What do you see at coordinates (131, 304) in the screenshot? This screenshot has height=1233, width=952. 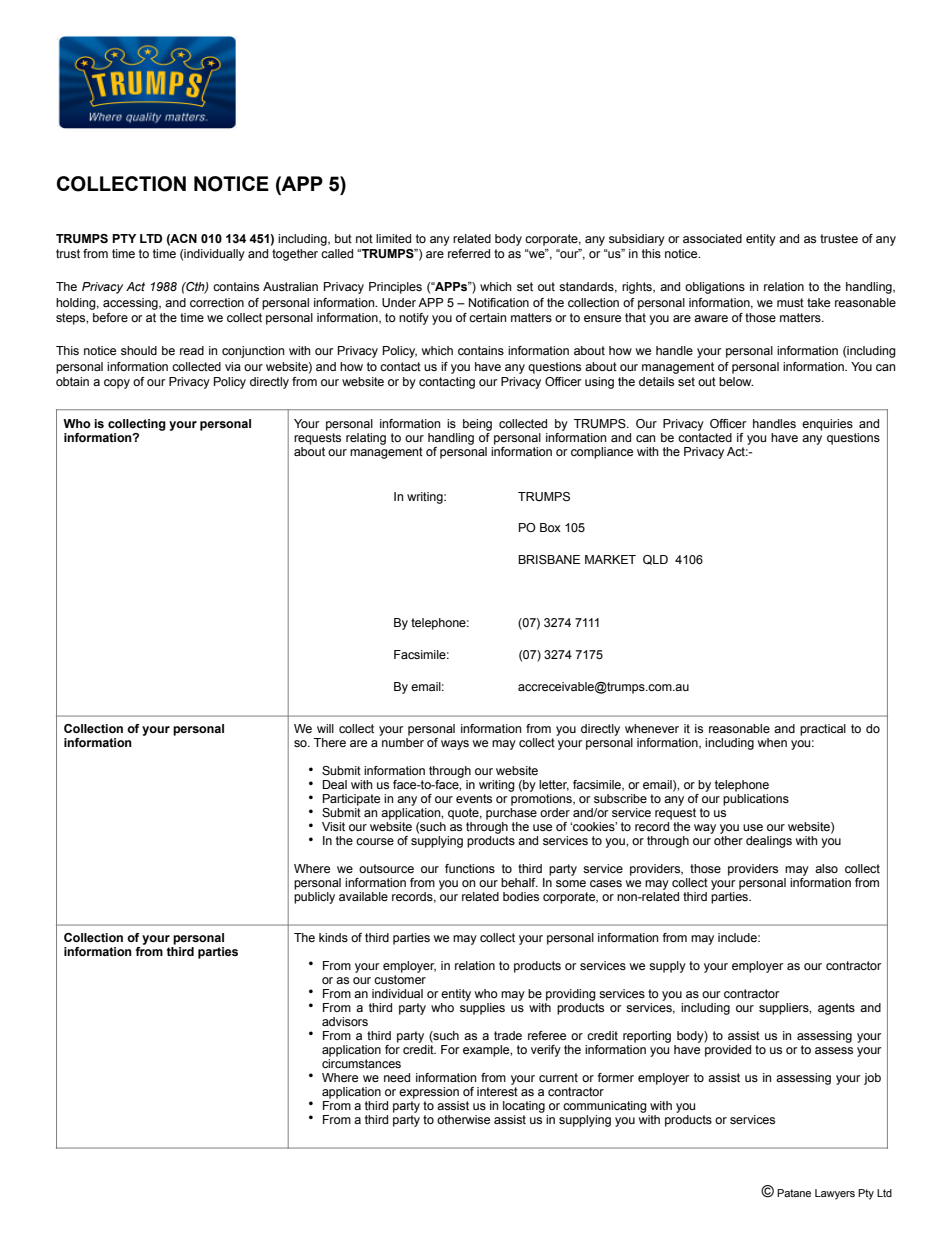 I see `accessing` at bounding box center [131, 304].
